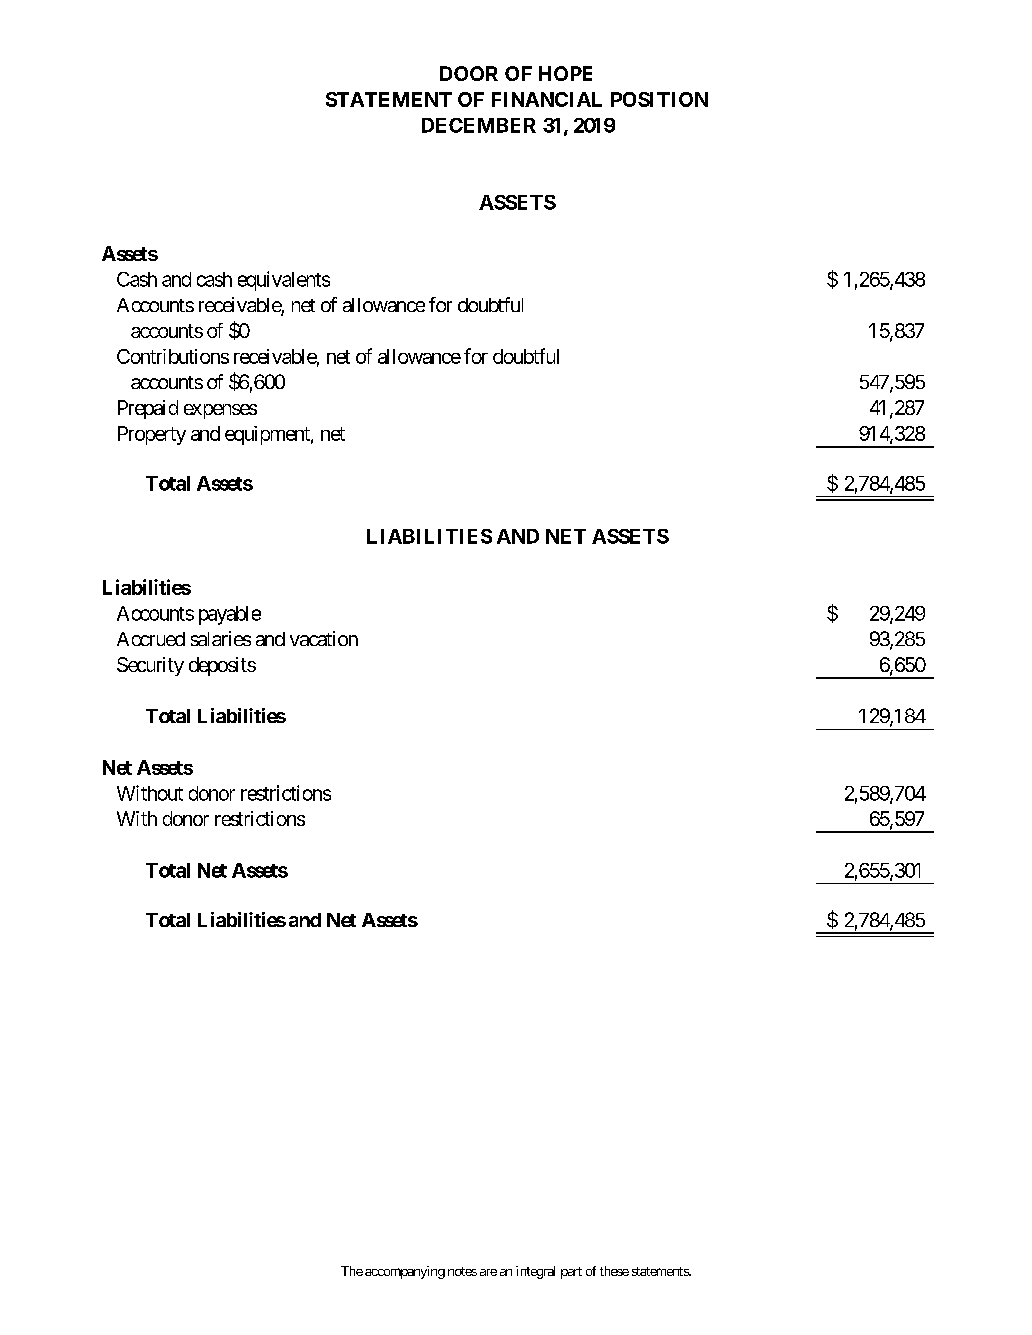 The height and width of the page is (1335, 1032). What do you see at coordinates (547, 99) in the page?
I see `FINANCIAL` at bounding box center [547, 99].
